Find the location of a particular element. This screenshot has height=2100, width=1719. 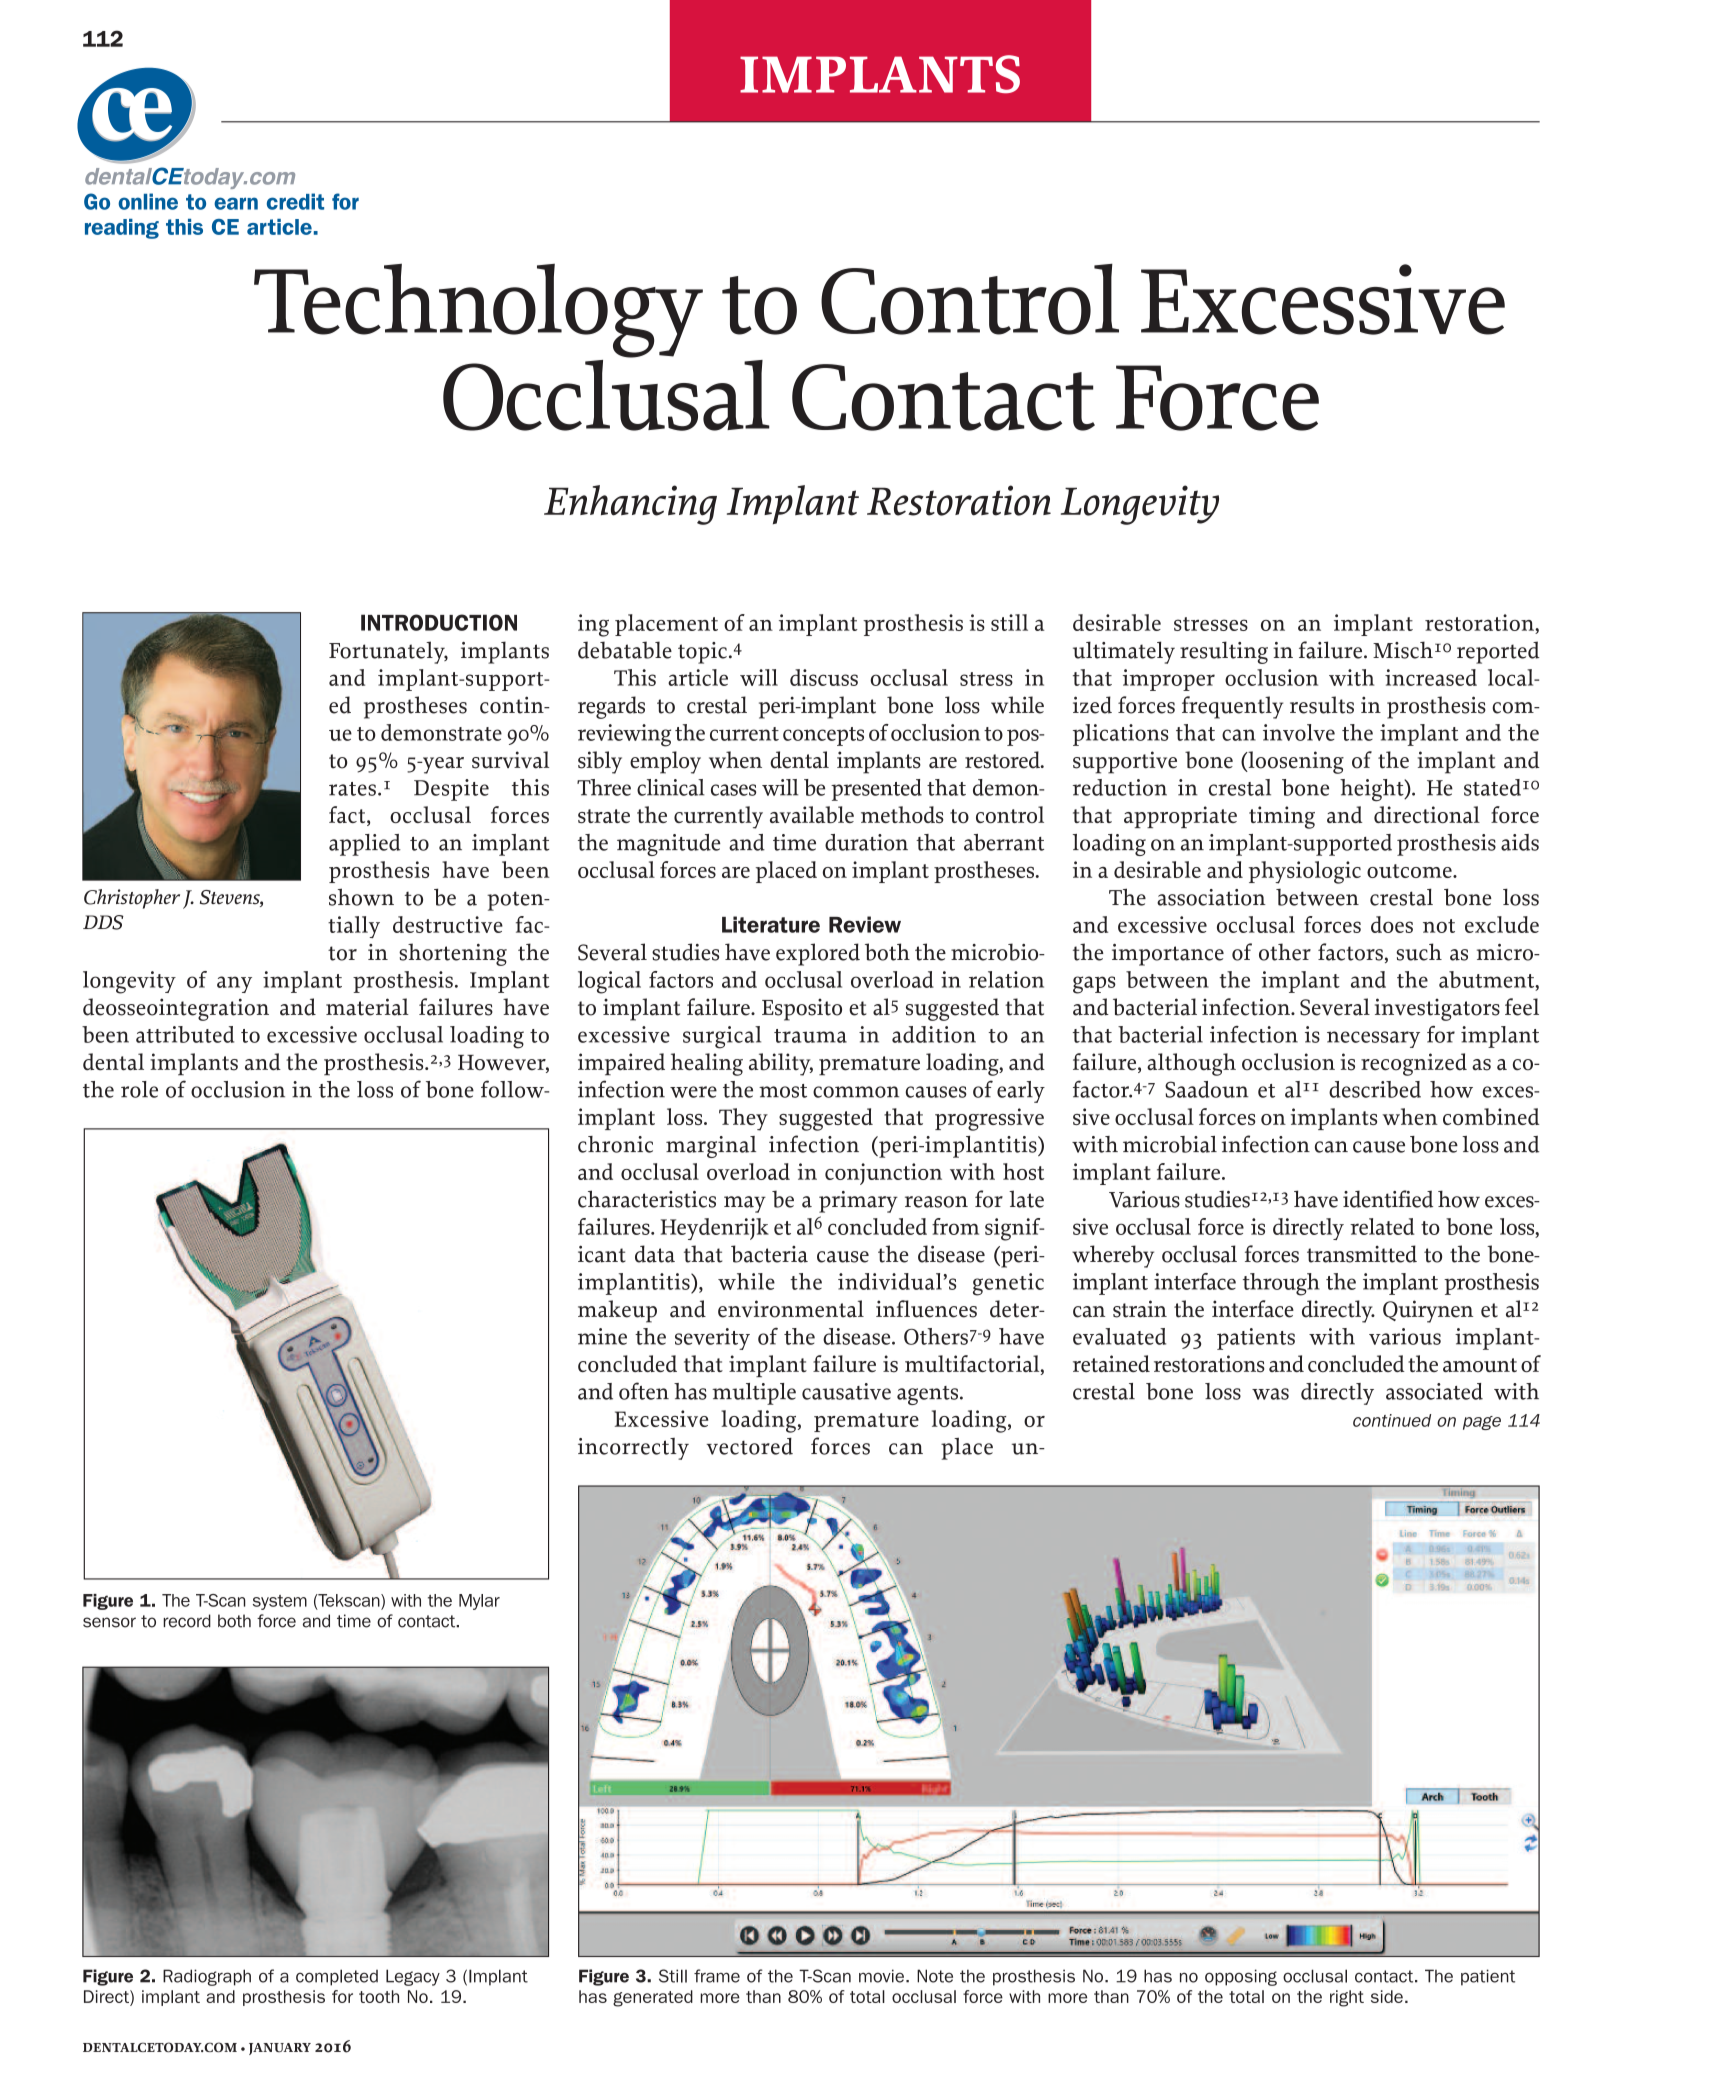

completed is located at coordinates (337, 1977).
